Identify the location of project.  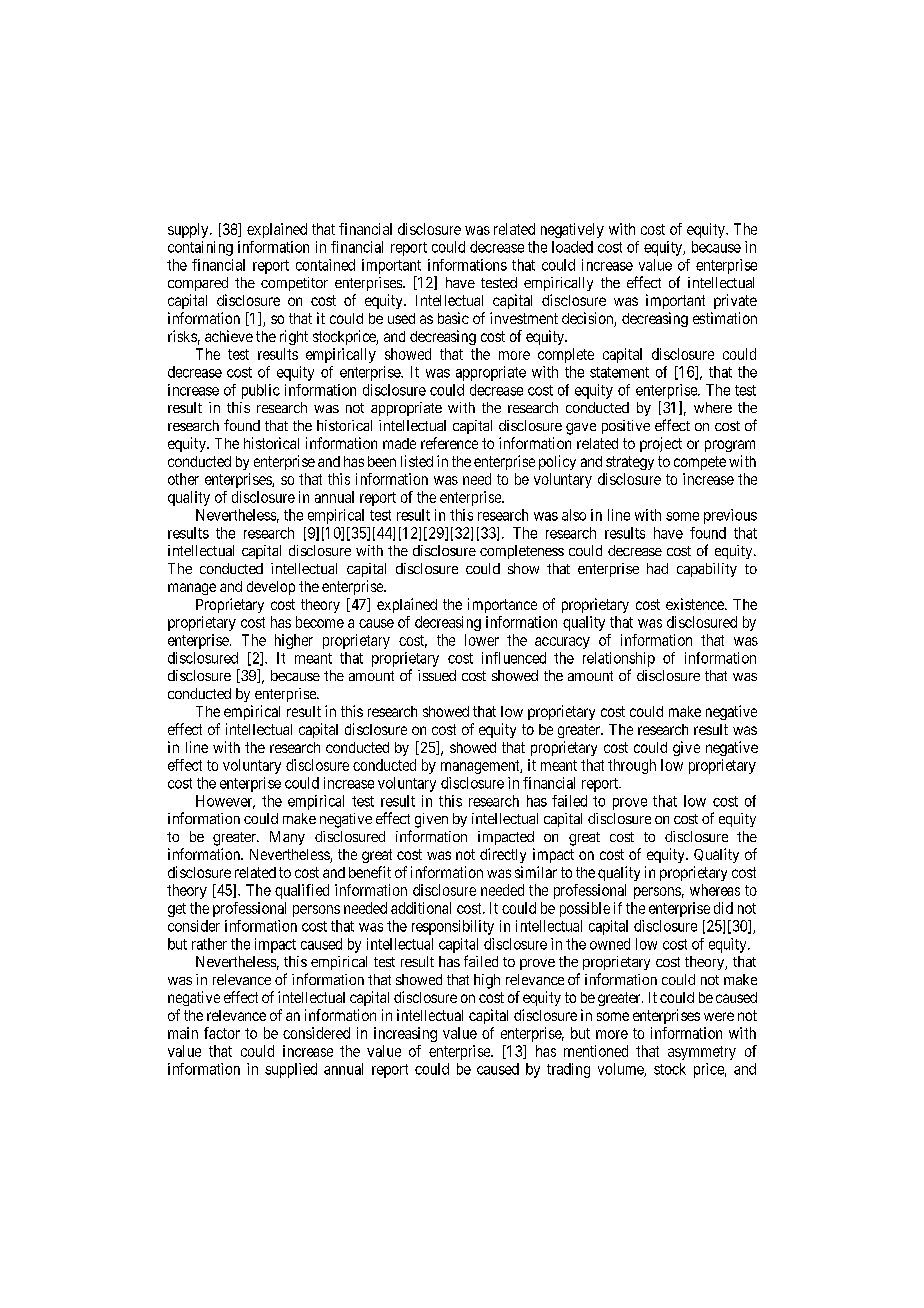
(661, 444).
